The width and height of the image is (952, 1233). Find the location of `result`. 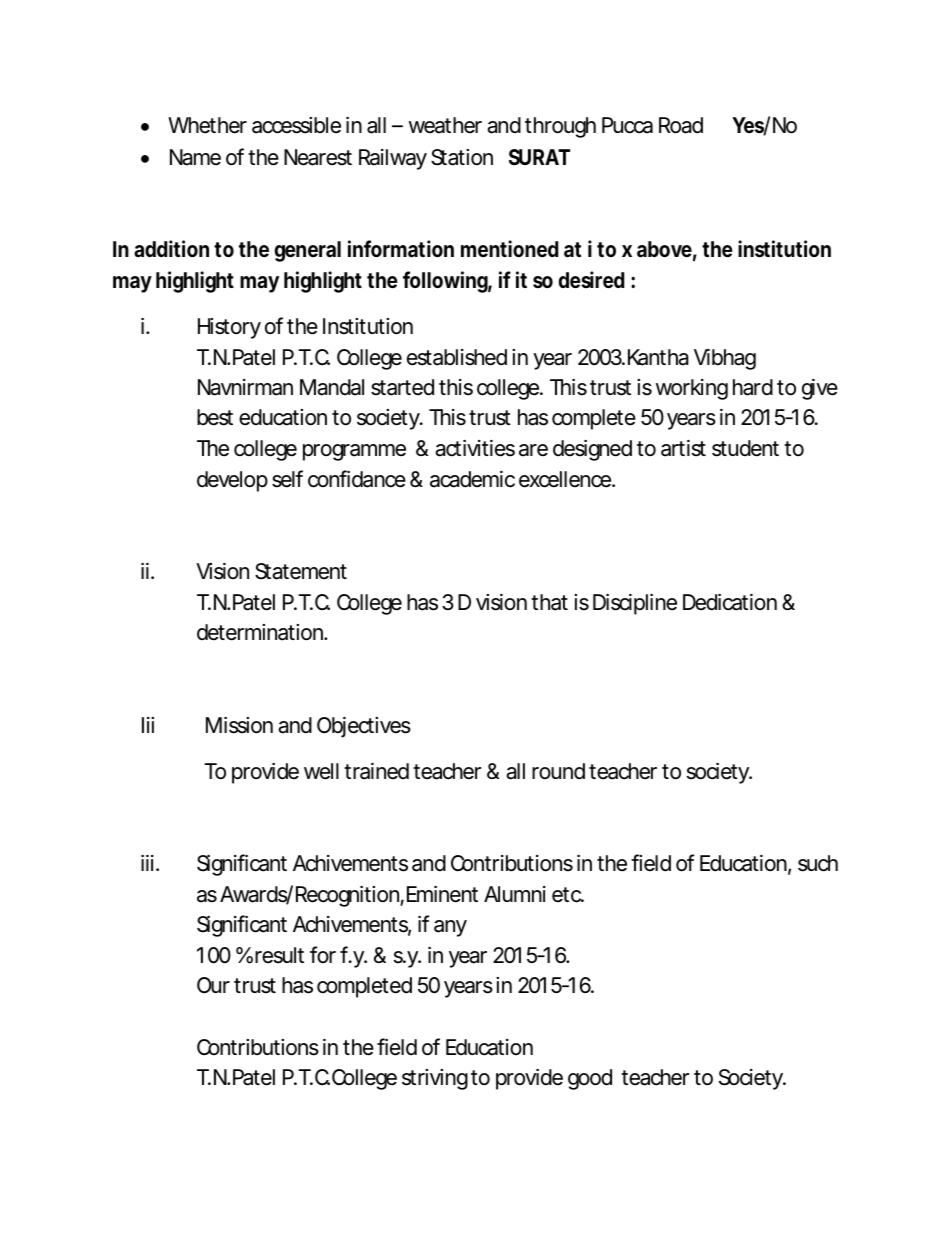

result is located at coordinates (279, 955).
